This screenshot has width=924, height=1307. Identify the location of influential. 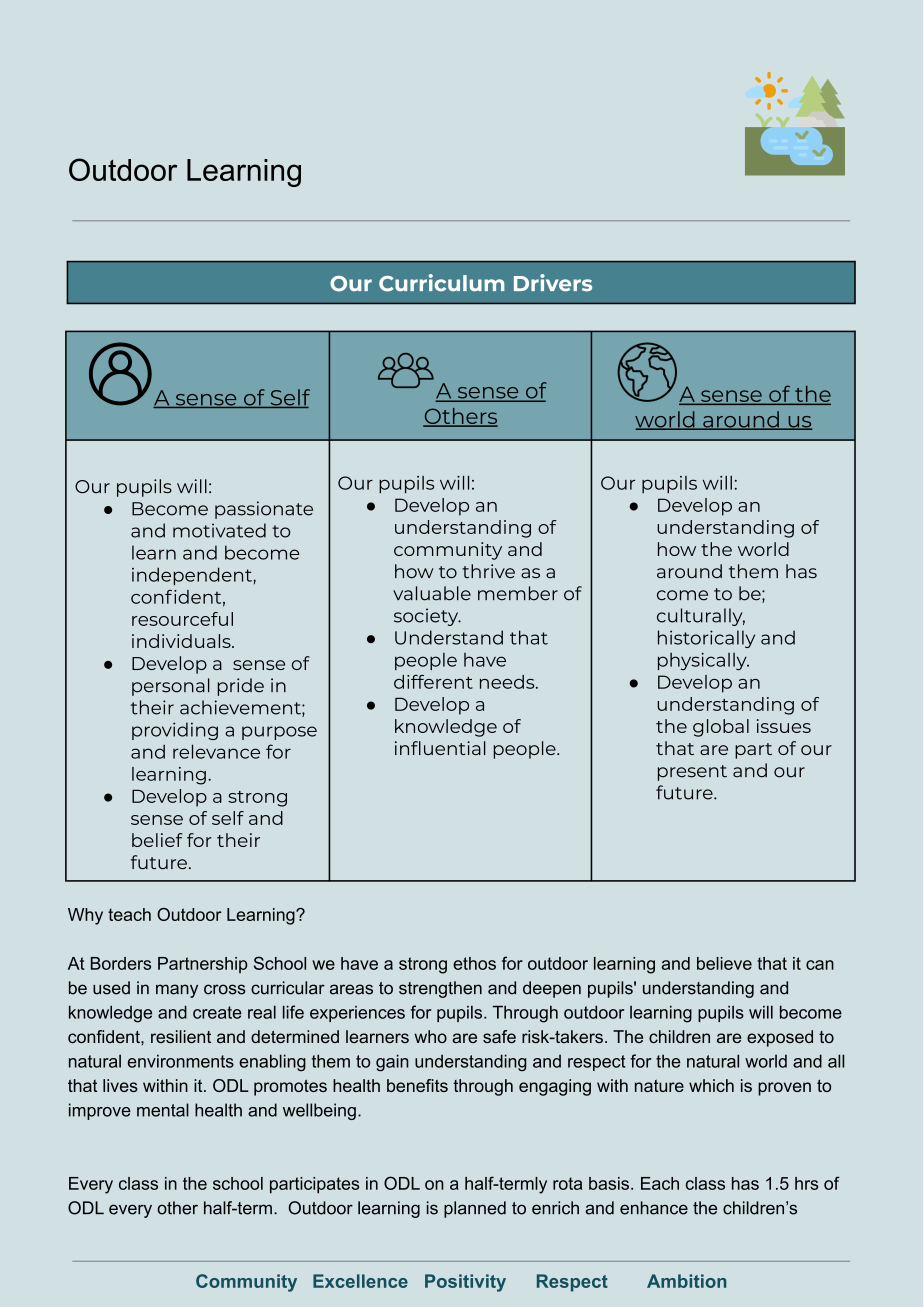
(440, 748).
